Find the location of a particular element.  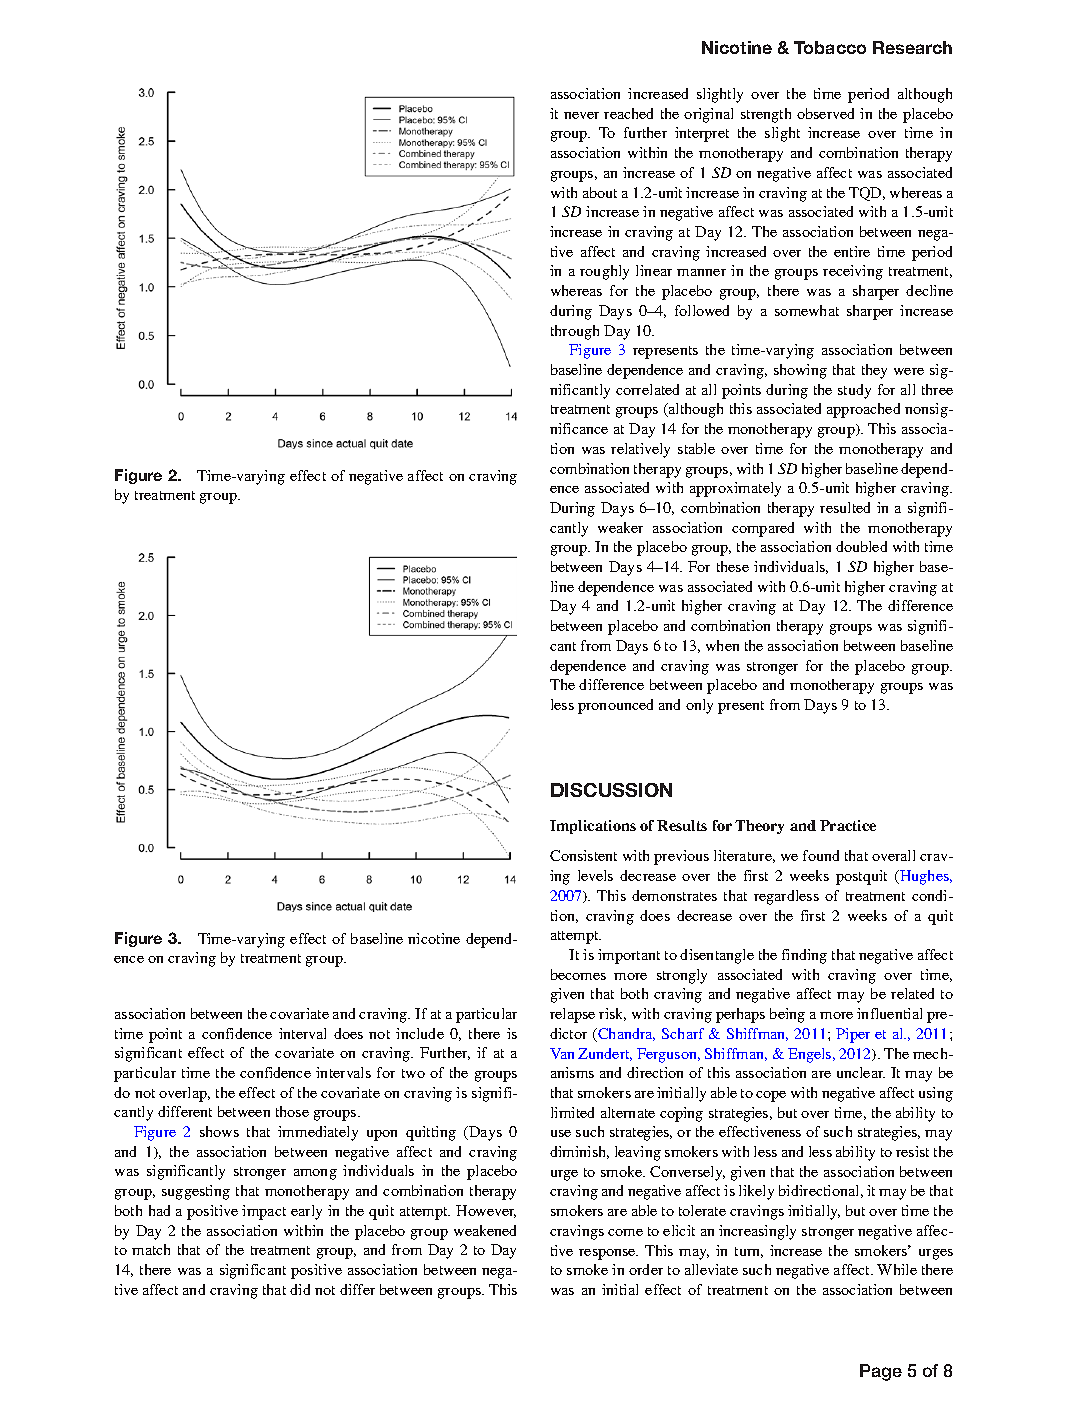

include is located at coordinates (420, 1033).
